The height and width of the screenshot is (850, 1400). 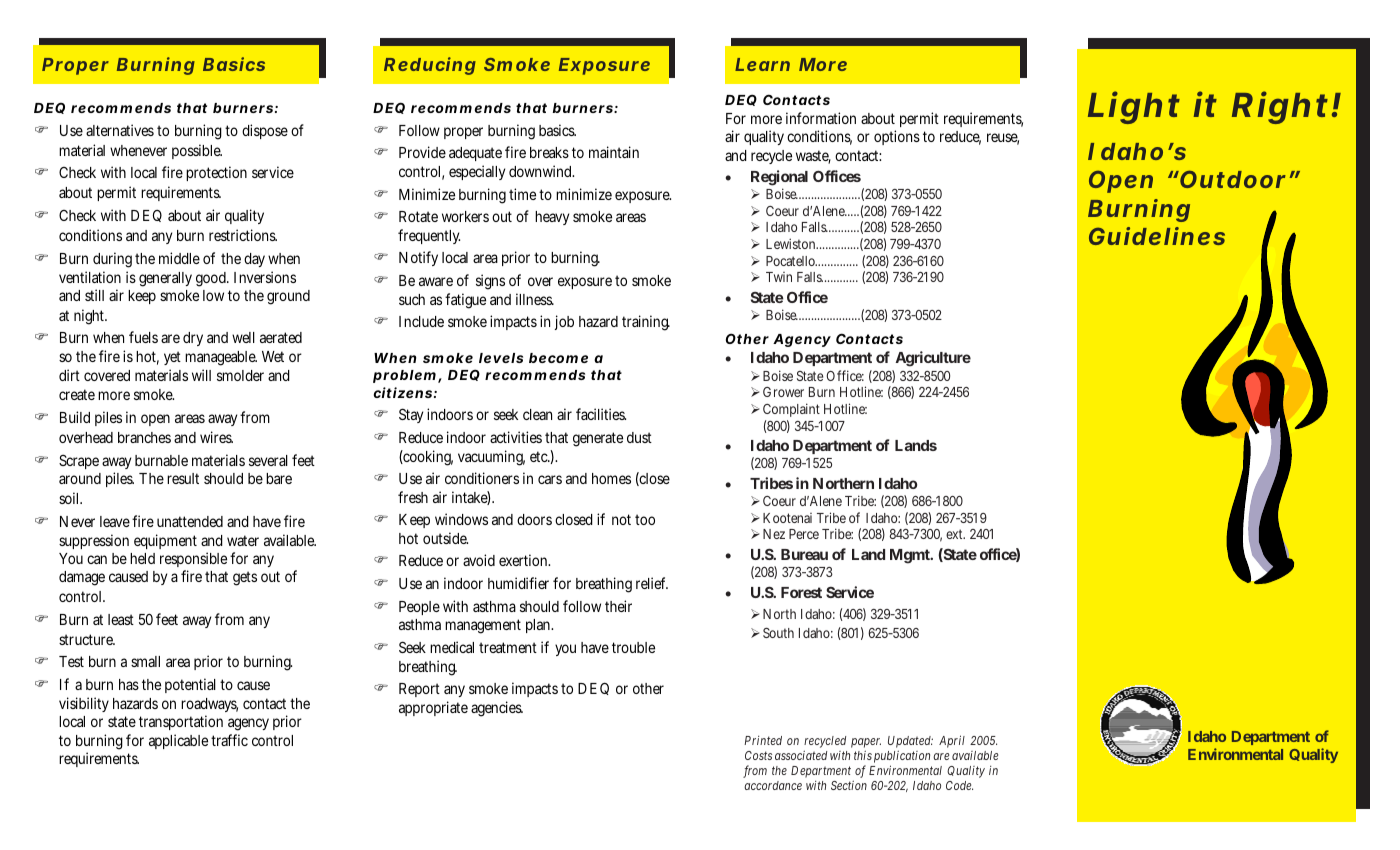 I want to click on Agriculture, so click(x=933, y=359).
